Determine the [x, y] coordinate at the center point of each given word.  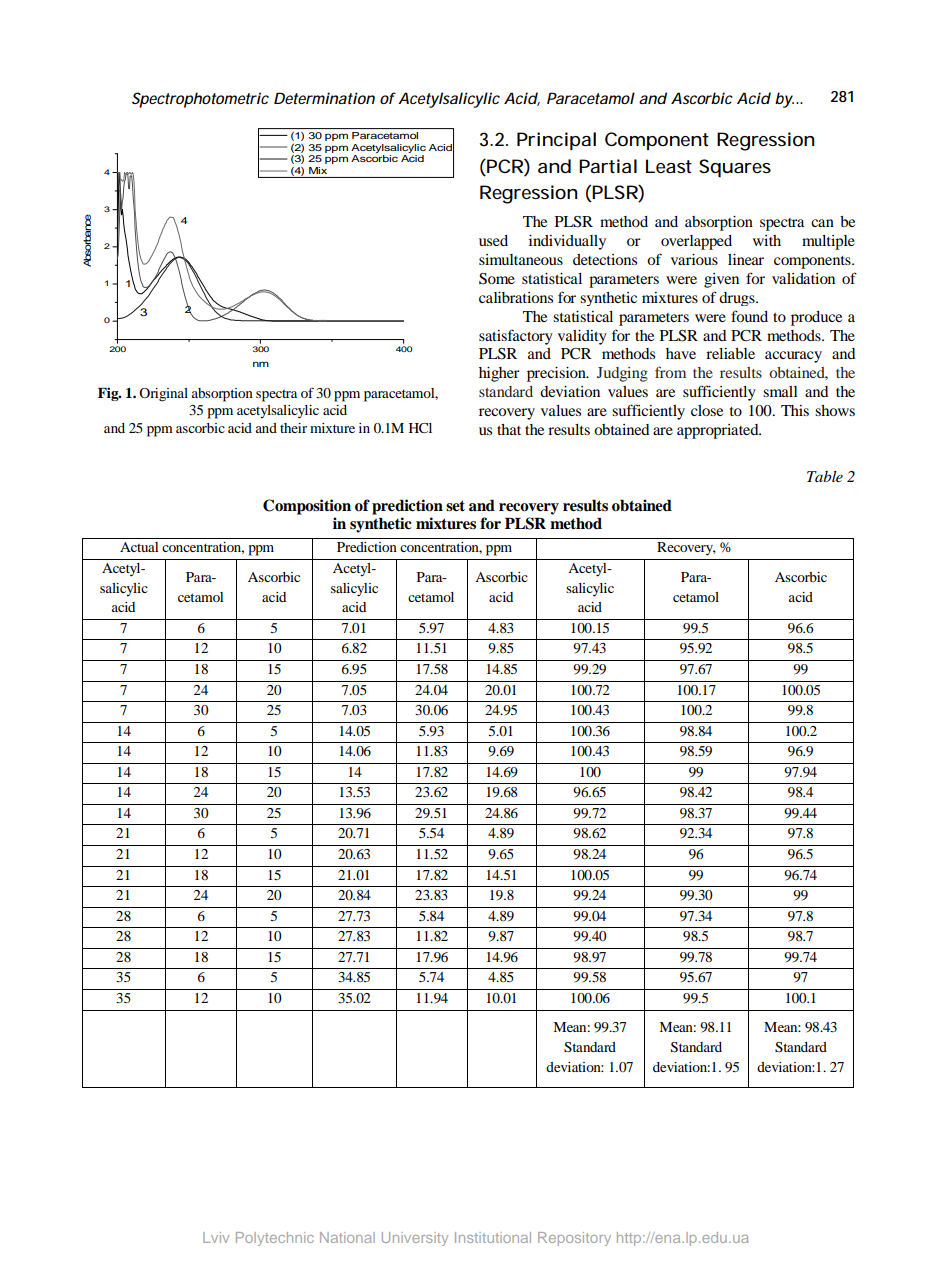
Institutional [493, 1237]
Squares [735, 168]
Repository [574, 1239]
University [415, 1239]
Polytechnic [275, 1239]
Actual [139, 547]
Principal [556, 141]
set [455, 506]
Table [825, 476]
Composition [307, 507]
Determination [324, 98]
